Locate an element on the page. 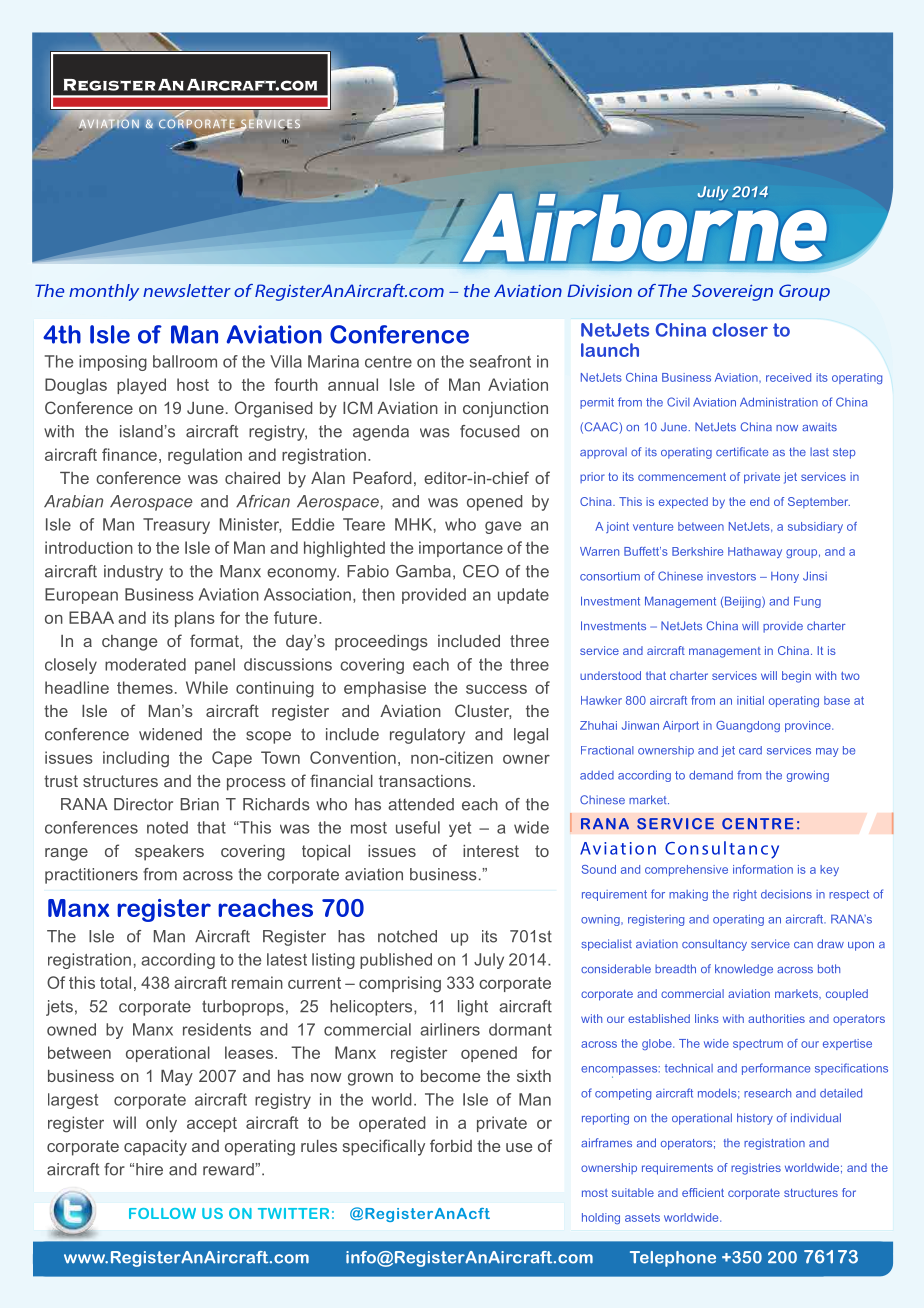 This document has height=1308, width=924. ballroom is located at coordinates (185, 361).
